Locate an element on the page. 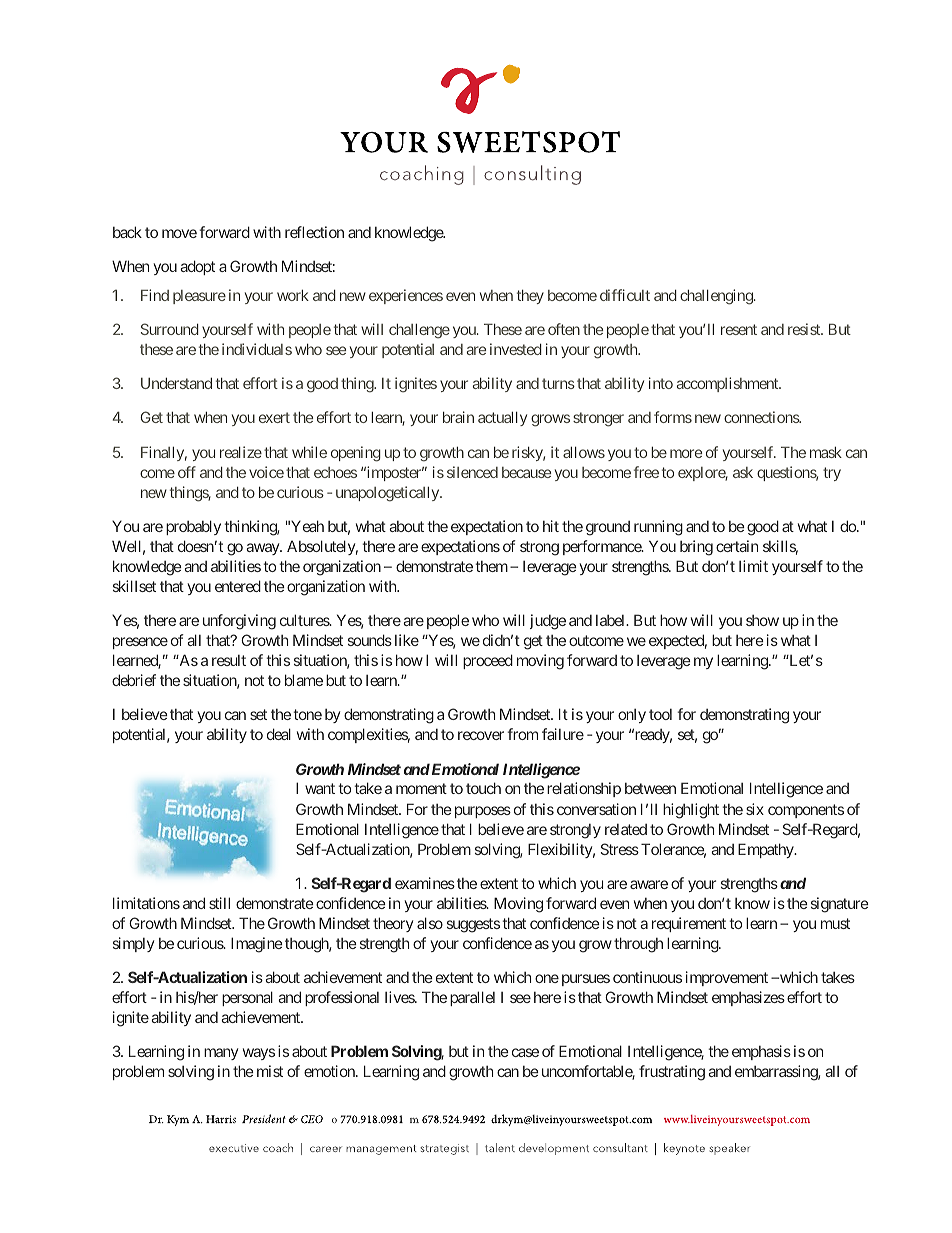 Image resolution: width=952 pixels, height=1233 pixels. realize is located at coordinates (241, 452).
